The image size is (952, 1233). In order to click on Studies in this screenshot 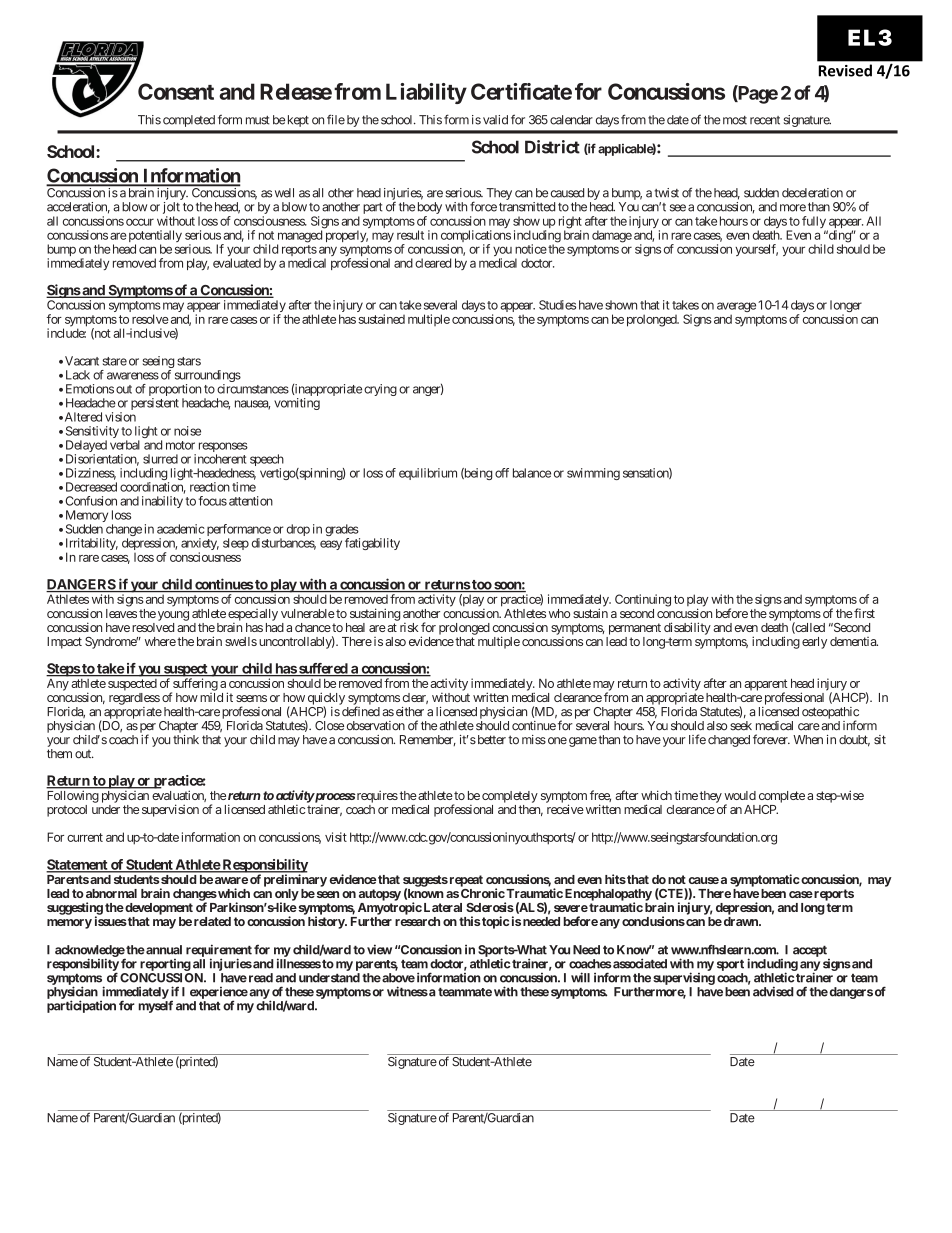, I will do `click(557, 305)`.
